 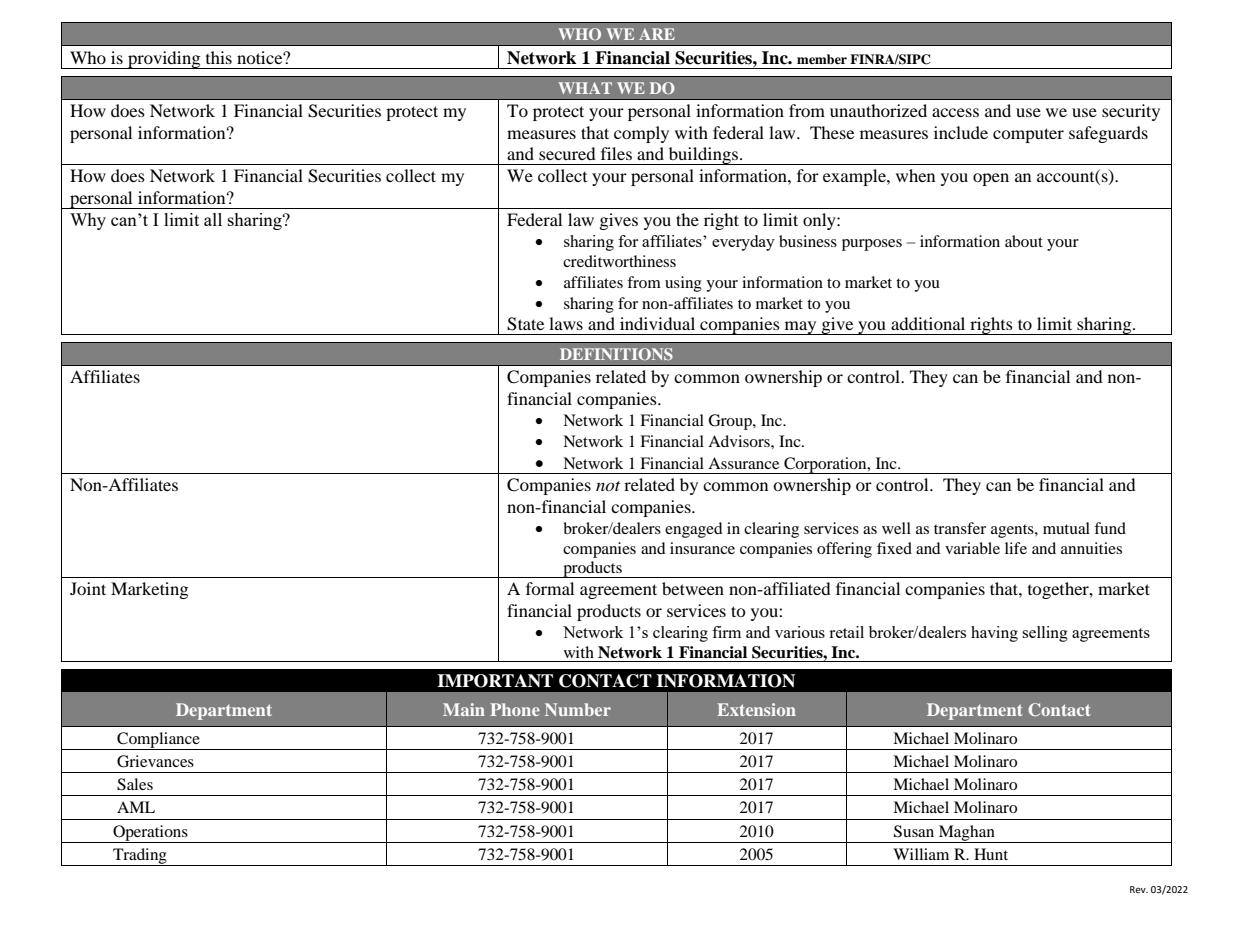 What do you see at coordinates (140, 857) in the page?
I see `Trading` at bounding box center [140, 857].
